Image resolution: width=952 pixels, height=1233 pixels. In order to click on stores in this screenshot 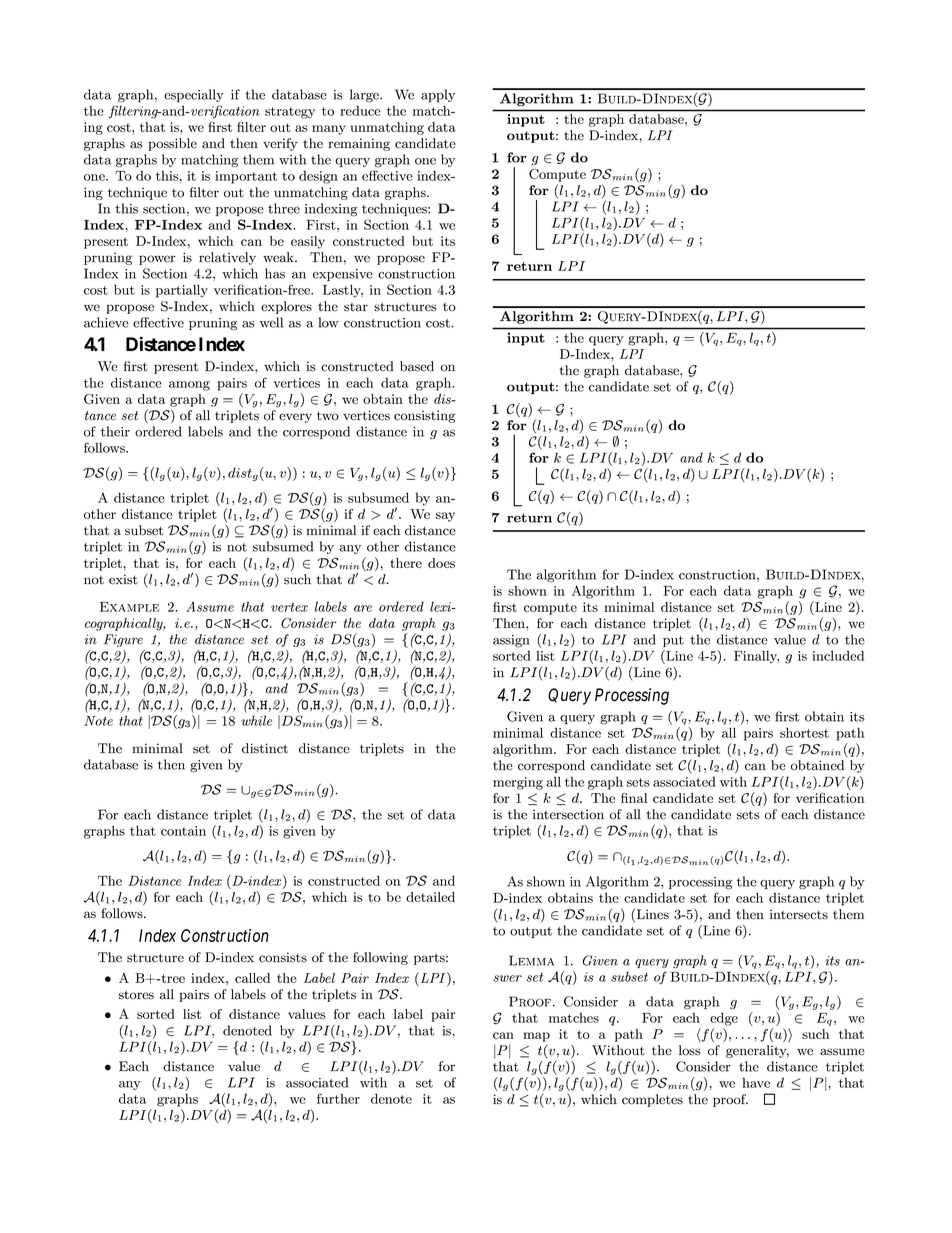, I will do `click(136, 995)`.
